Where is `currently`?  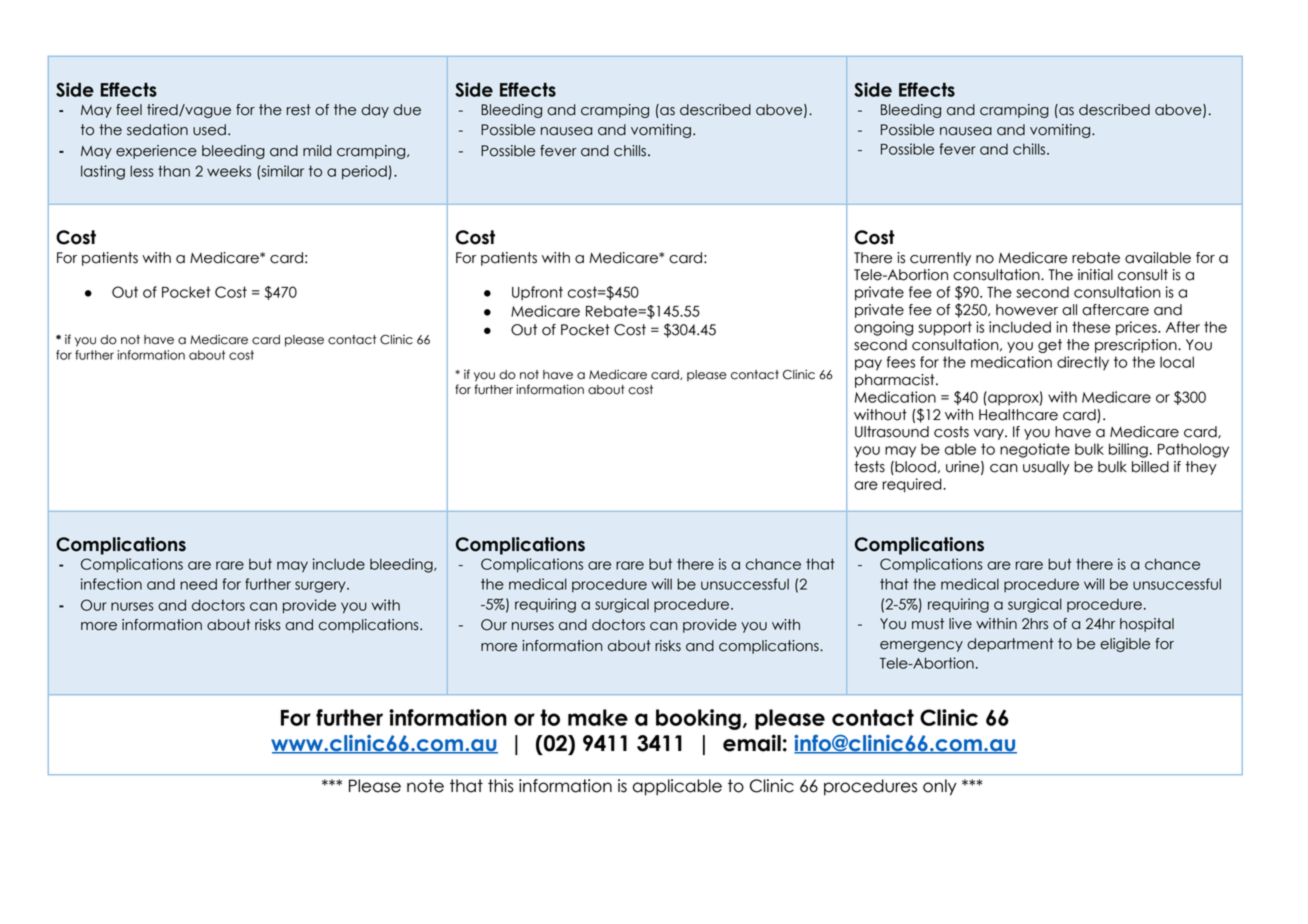
currently is located at coordinates (940, 259).
